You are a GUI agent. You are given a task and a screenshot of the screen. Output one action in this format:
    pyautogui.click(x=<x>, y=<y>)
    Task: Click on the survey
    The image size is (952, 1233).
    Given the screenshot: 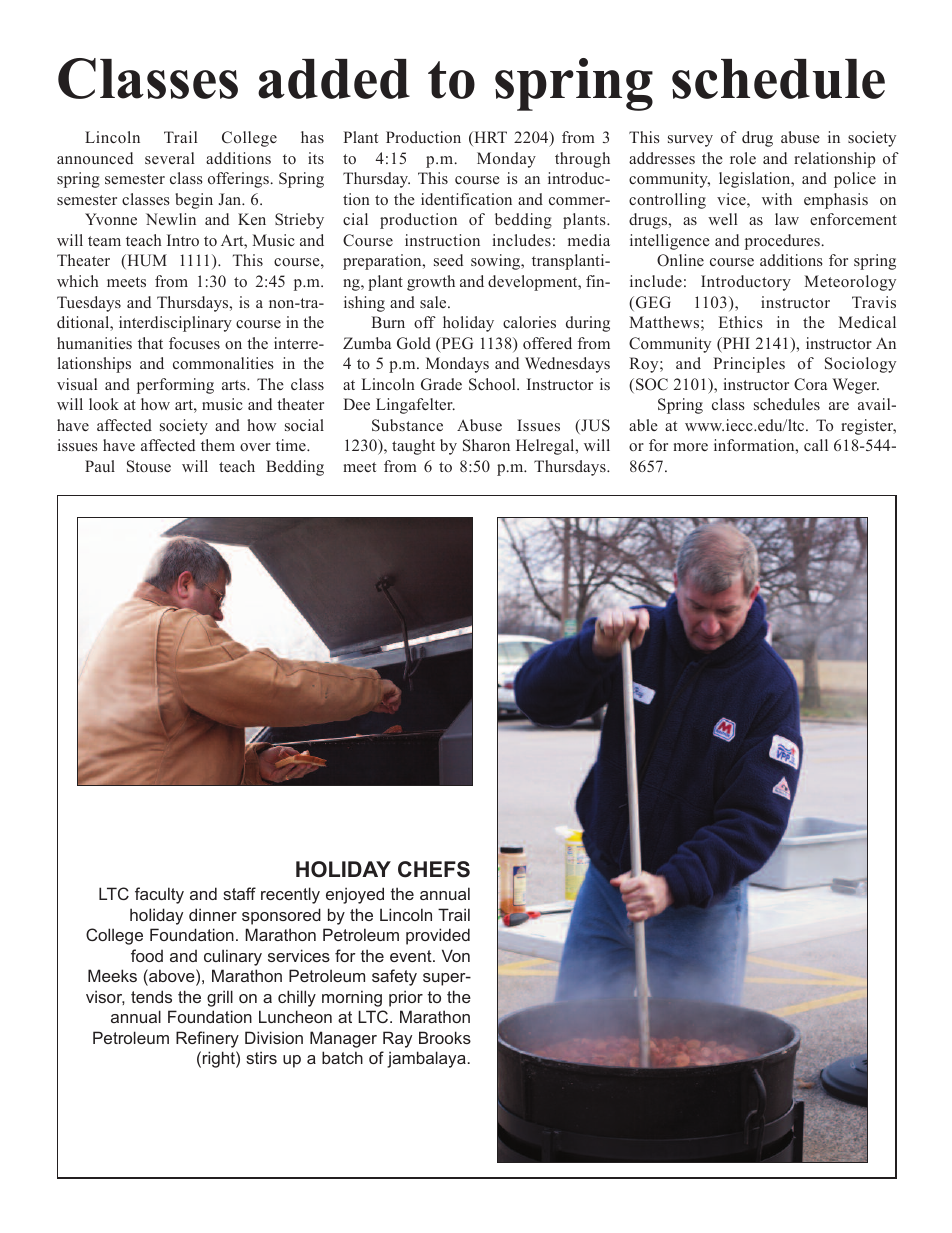 What is the action you would take?
    pyautogui.click(x=690, y=141)
